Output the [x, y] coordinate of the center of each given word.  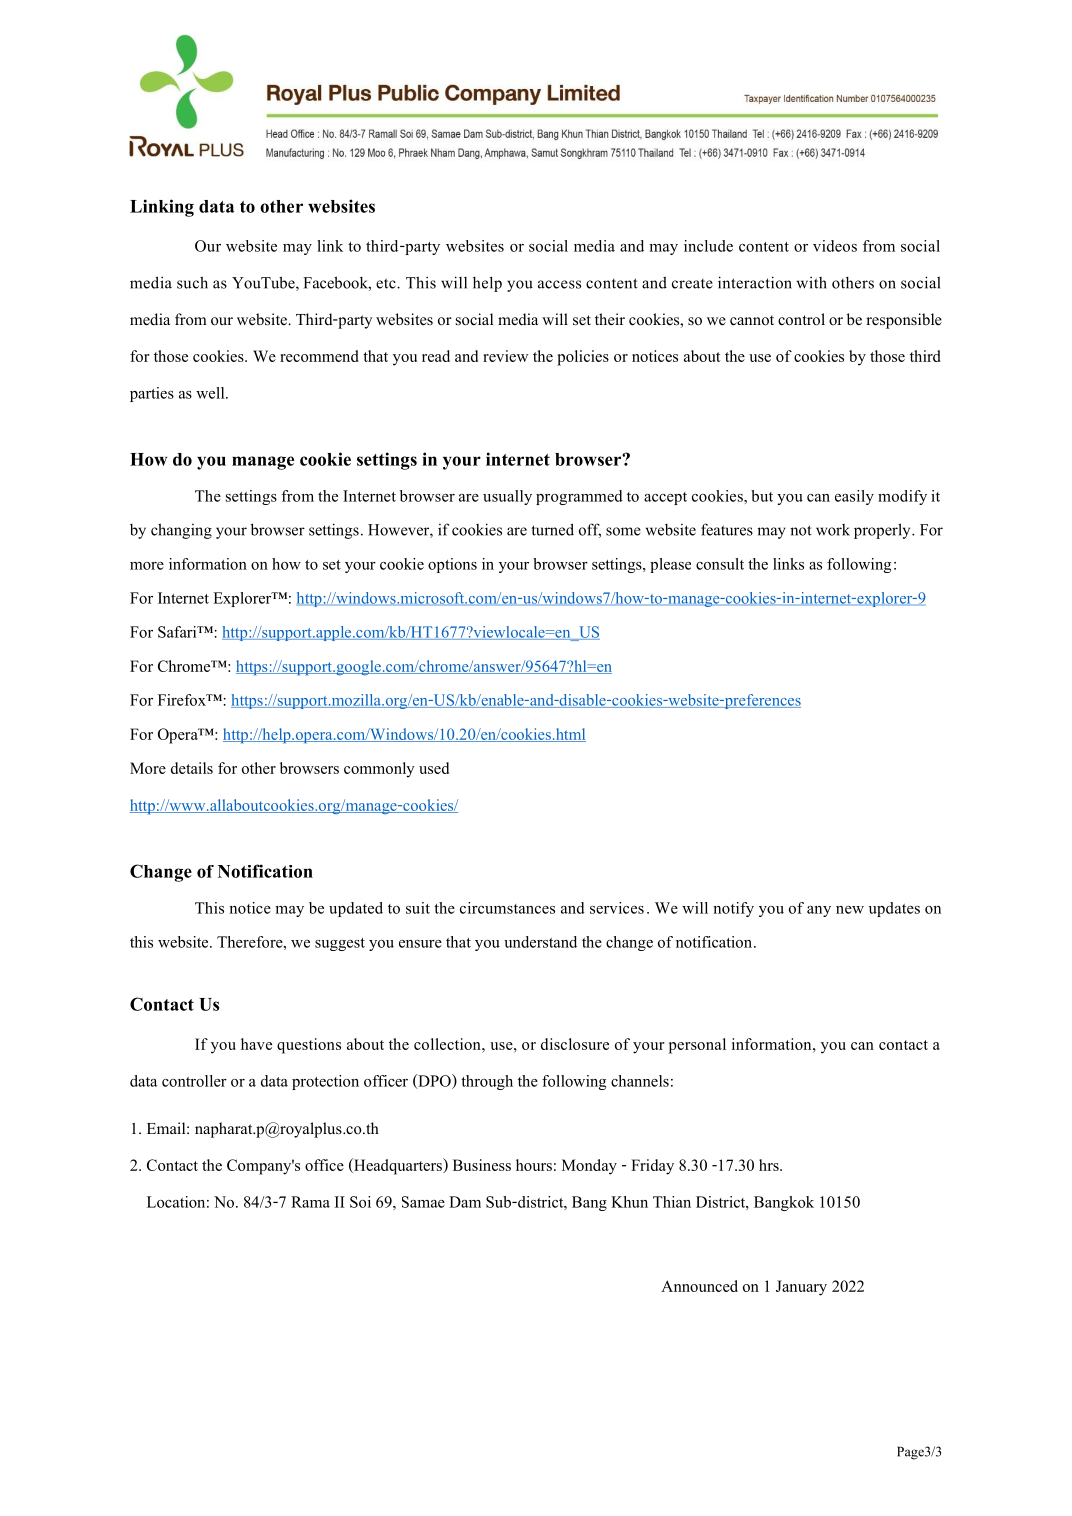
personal [697, 1046]
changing [181, 531]
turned [552, 529]
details [192, 768]
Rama [310, 1202]
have [256, 1044]
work [833, 530]
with [812, 282]
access [559, 284]
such [192, 282]
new [850, 910]
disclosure [575, 1044]
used [434, 768]
